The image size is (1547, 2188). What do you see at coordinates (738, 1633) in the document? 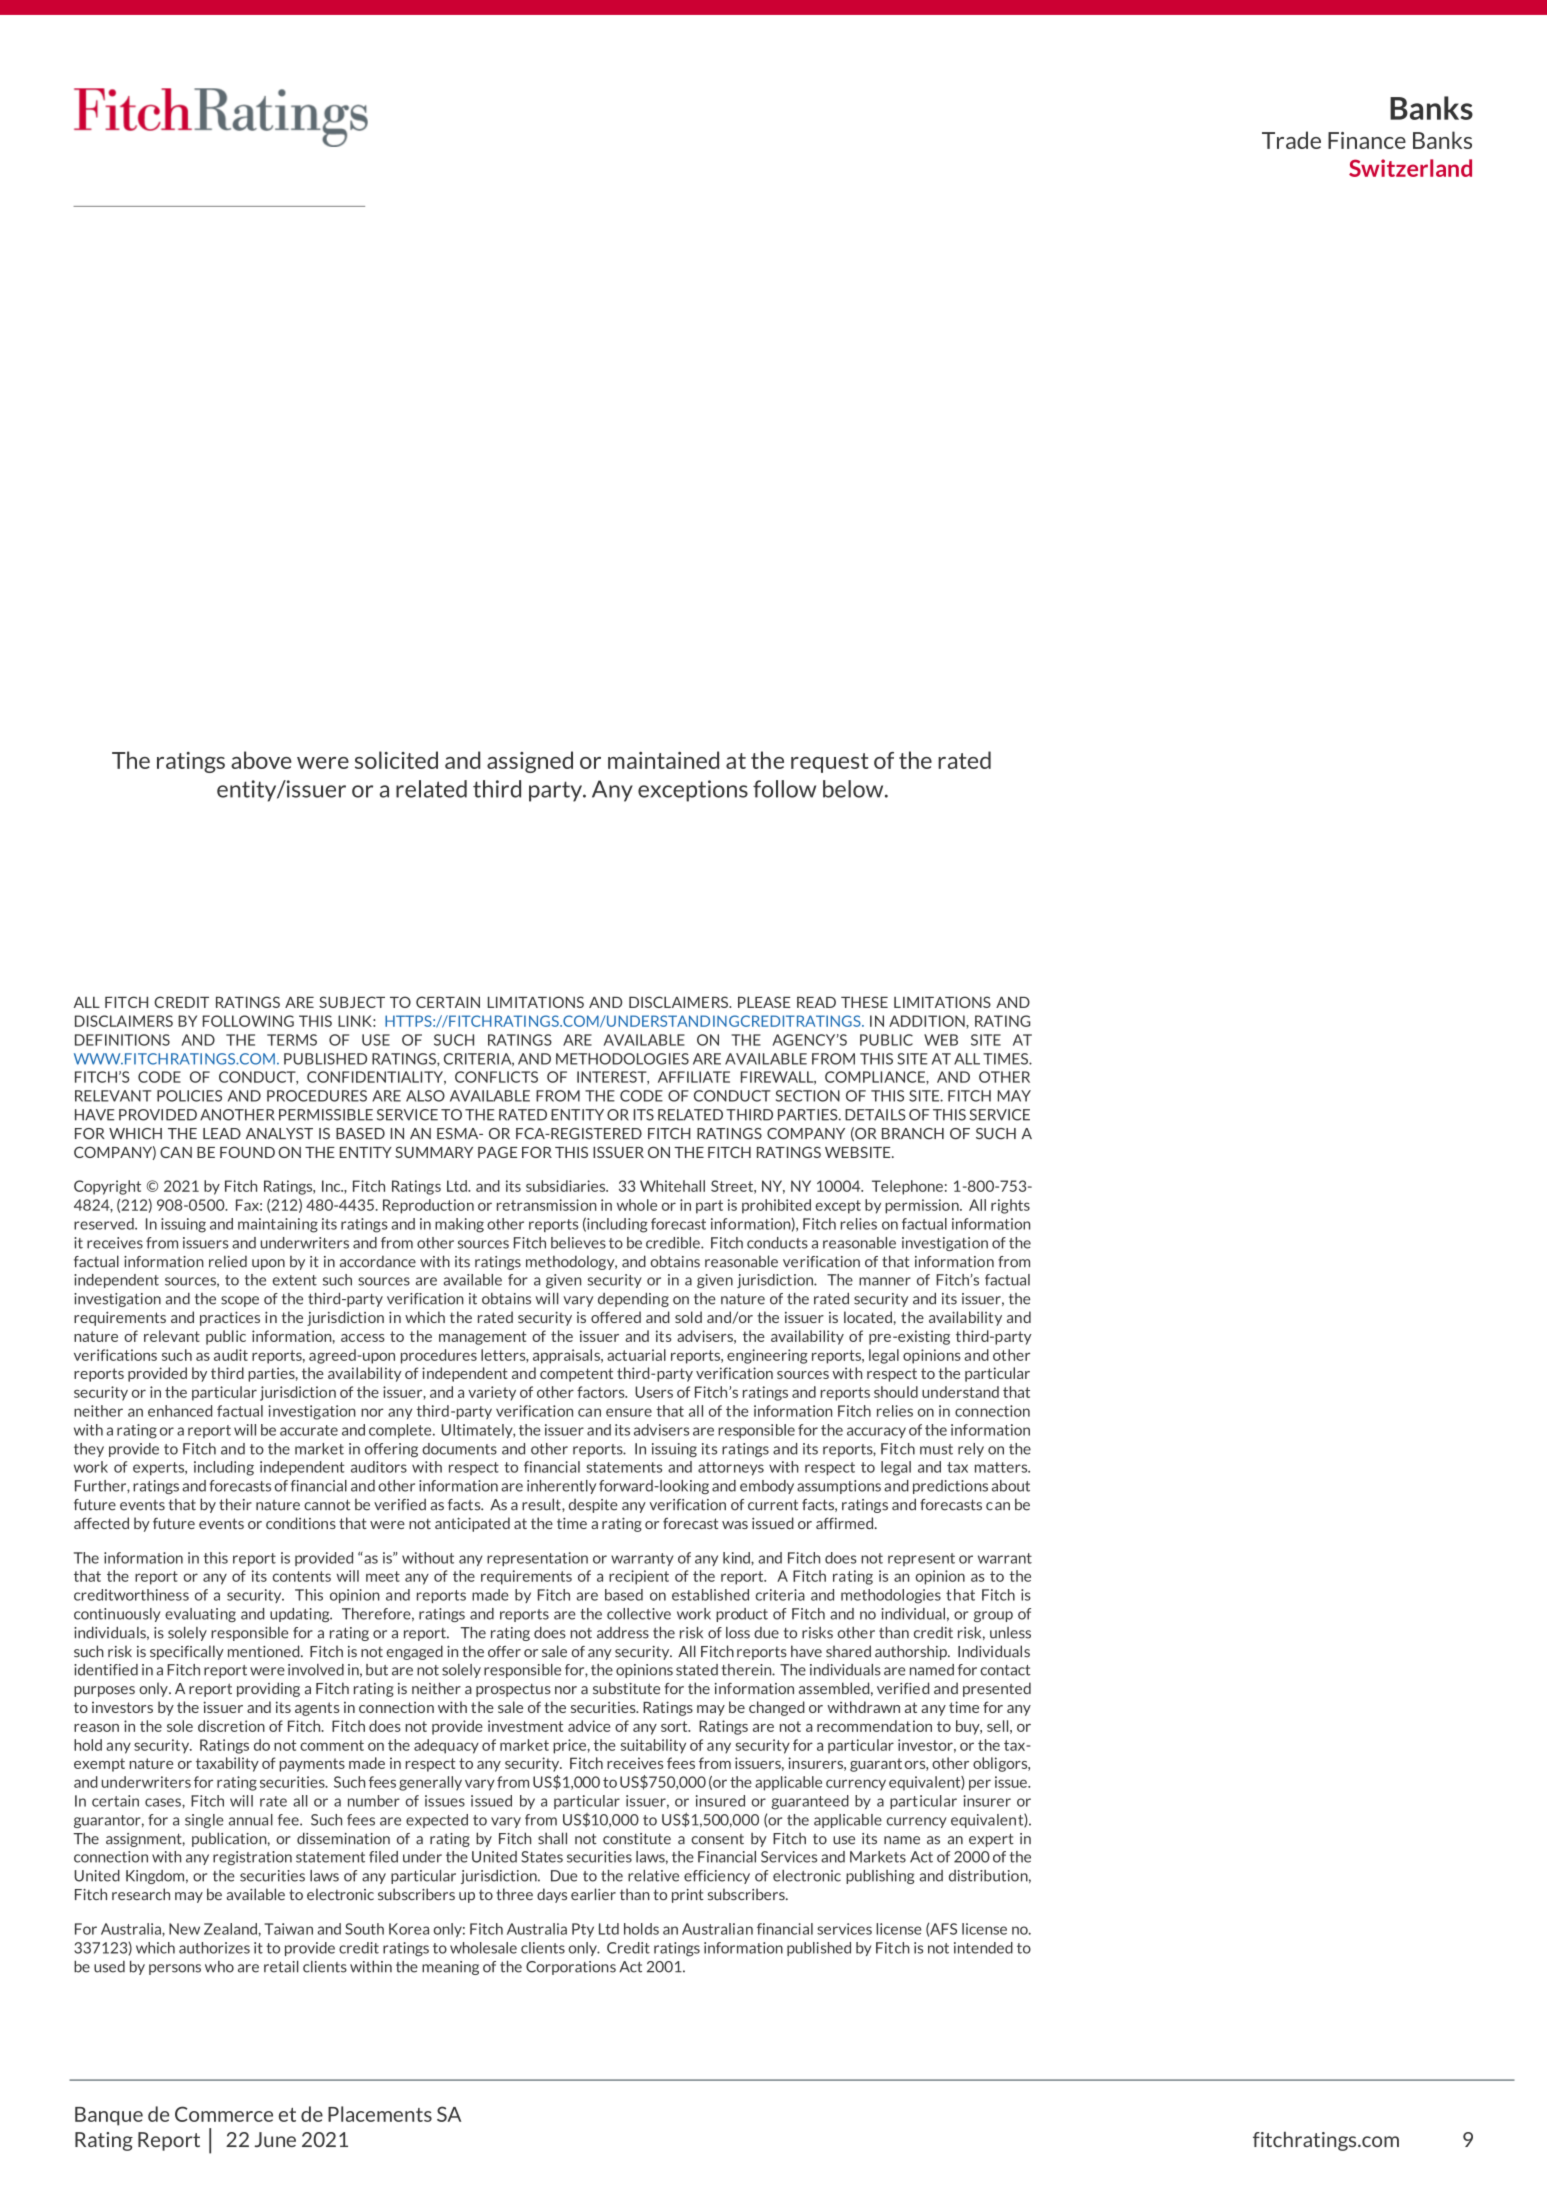
I see `loss` at bounding box center [738, 1633].
